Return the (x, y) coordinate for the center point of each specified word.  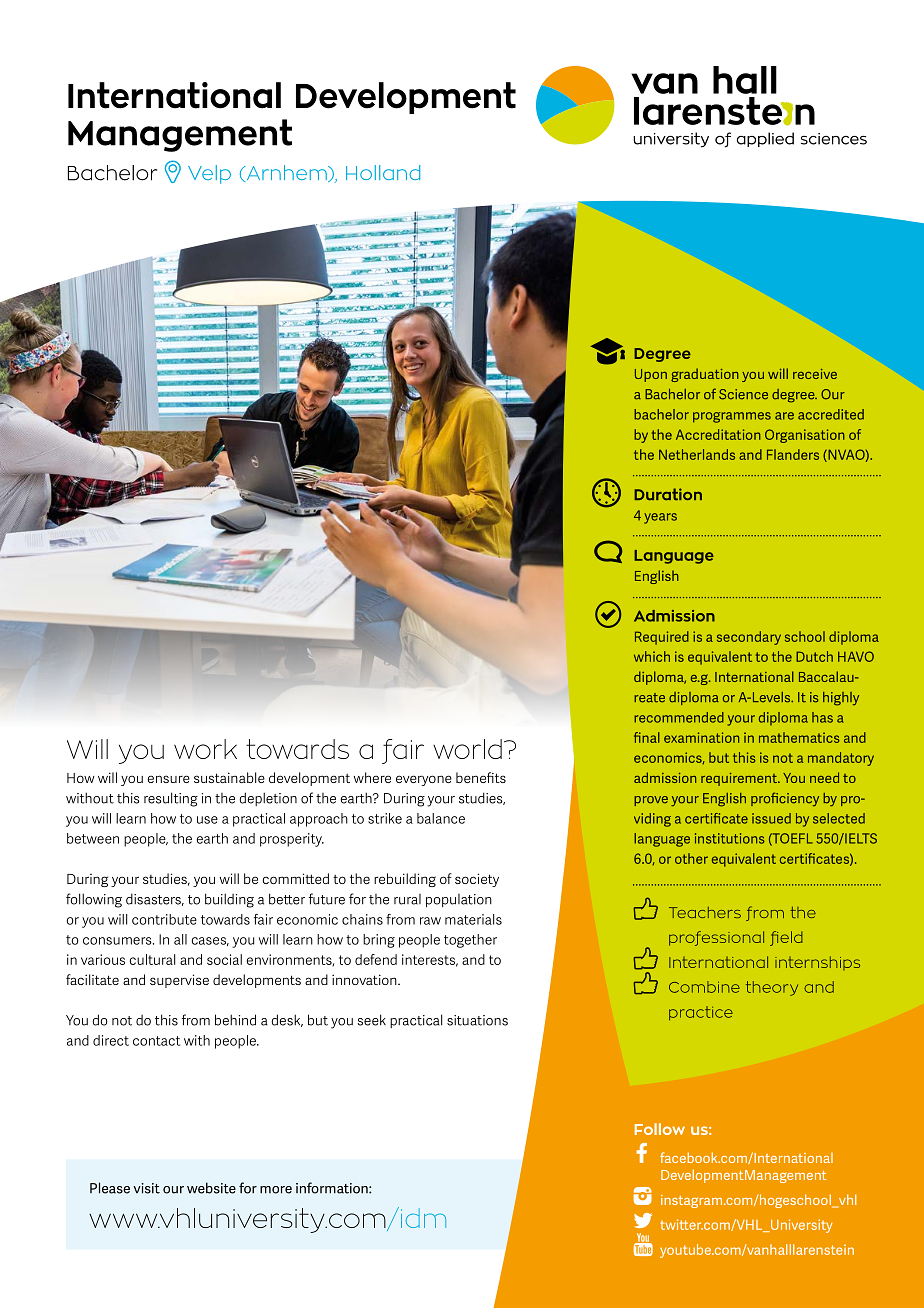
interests (430, 960)
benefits (481, 777)
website (211, 1188)
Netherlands (697, 454)
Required (662, 638)
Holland (383, 172)
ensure (168, 779)
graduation (705, 375)
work (205, 749)
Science (743, 394)
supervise (179, 981)
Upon (651, 375)
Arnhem (286, 173)
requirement (740, 779)
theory (772, 988)
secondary (749, 638)
